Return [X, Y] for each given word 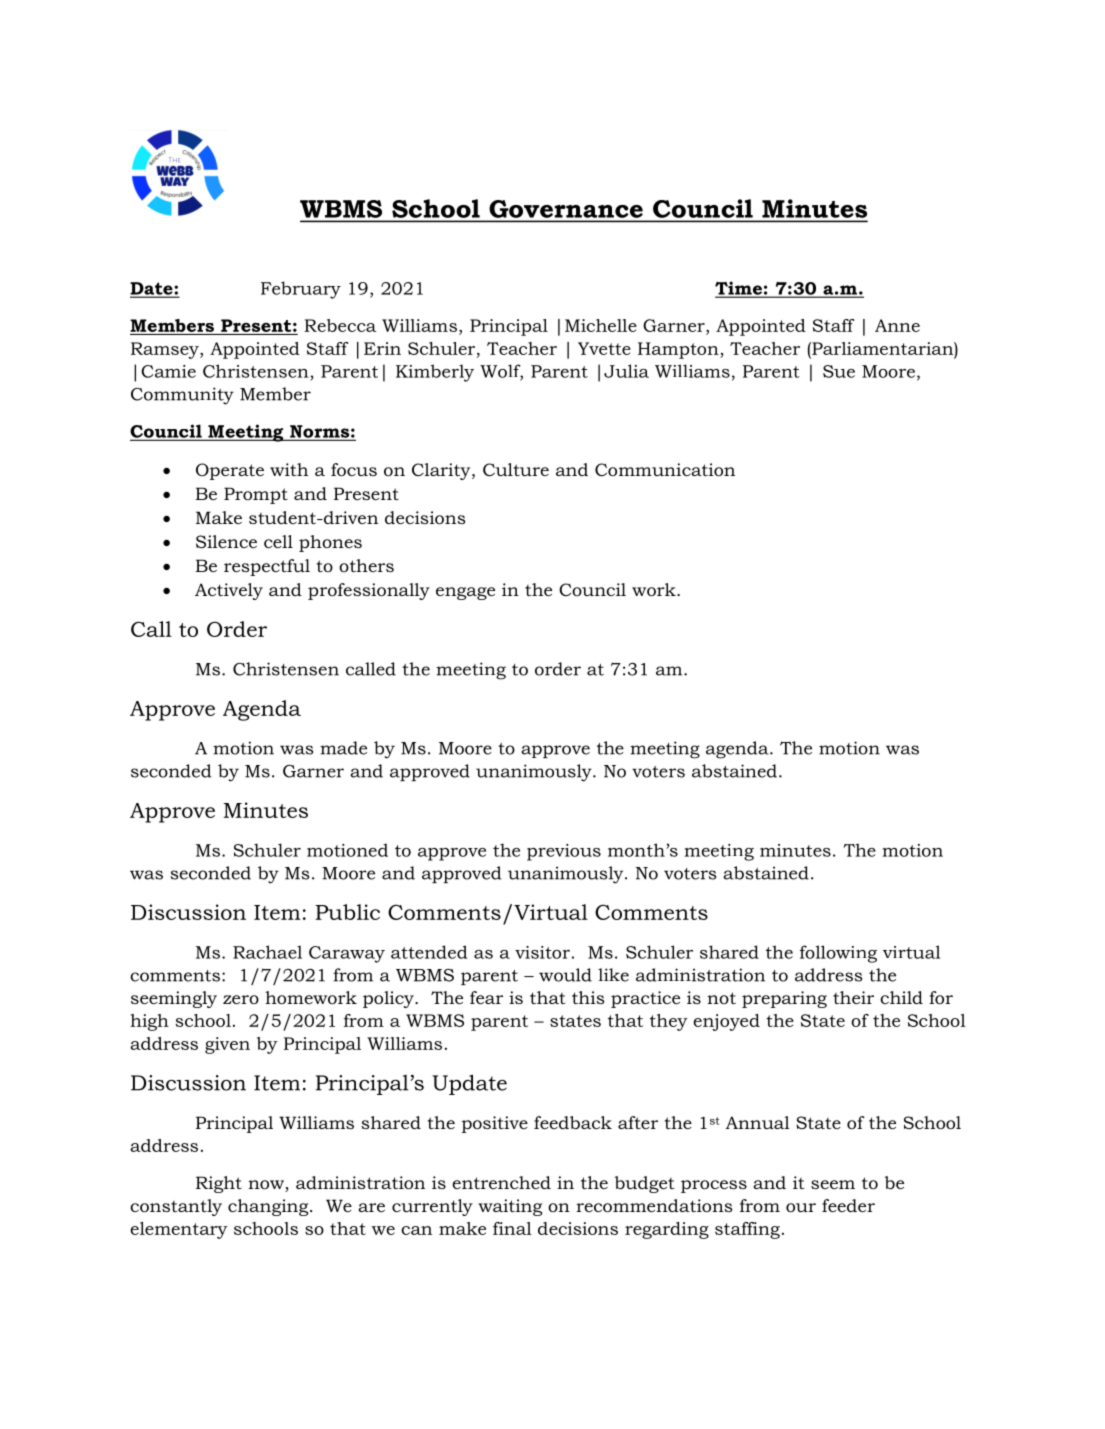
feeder [848, 1205]
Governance [566, 209]
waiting [510, 1207]
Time [739, 289]
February [301, 290]
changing [269, 1207]
